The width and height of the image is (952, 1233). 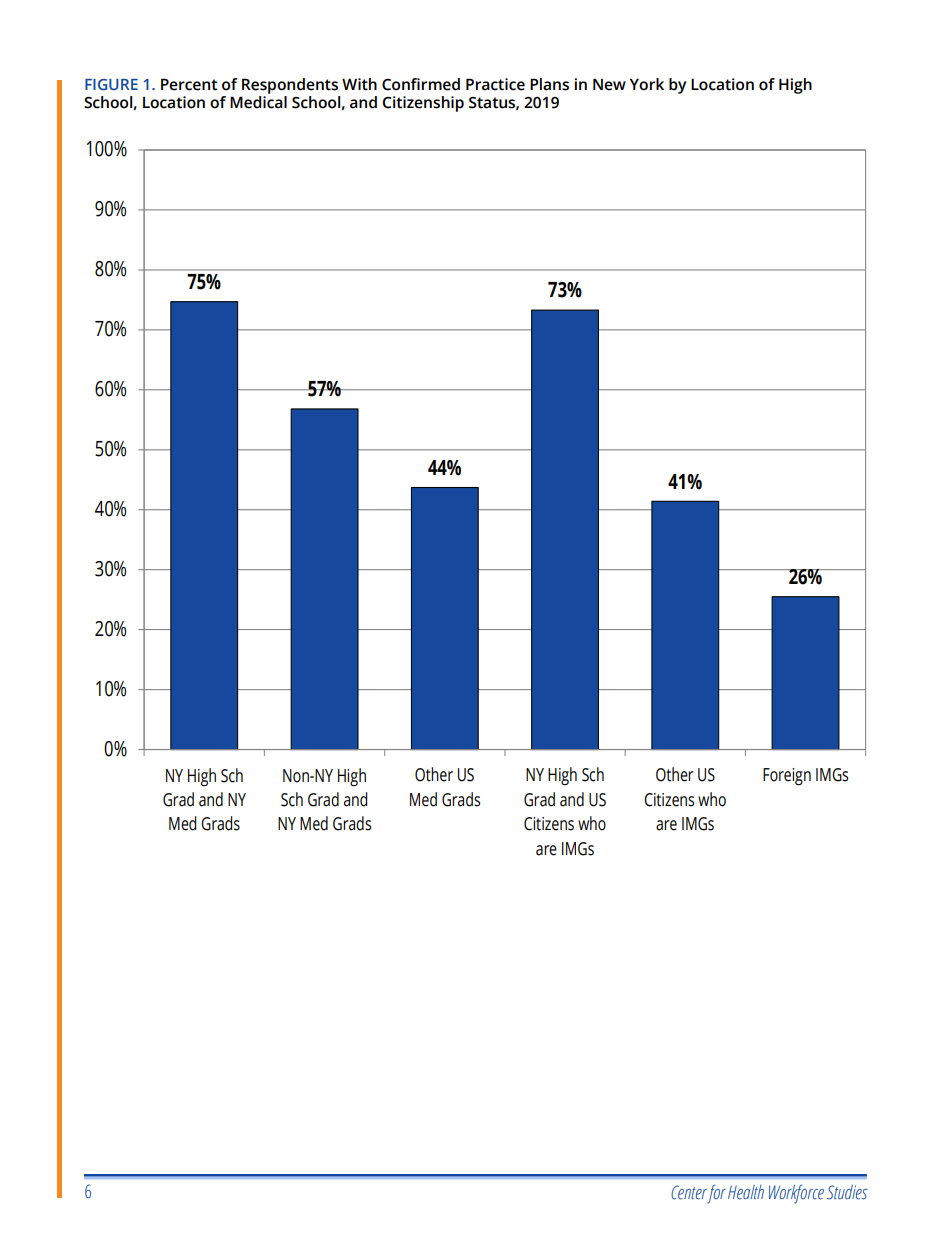 I want to click on Plans, so click(x=549, y=84).
